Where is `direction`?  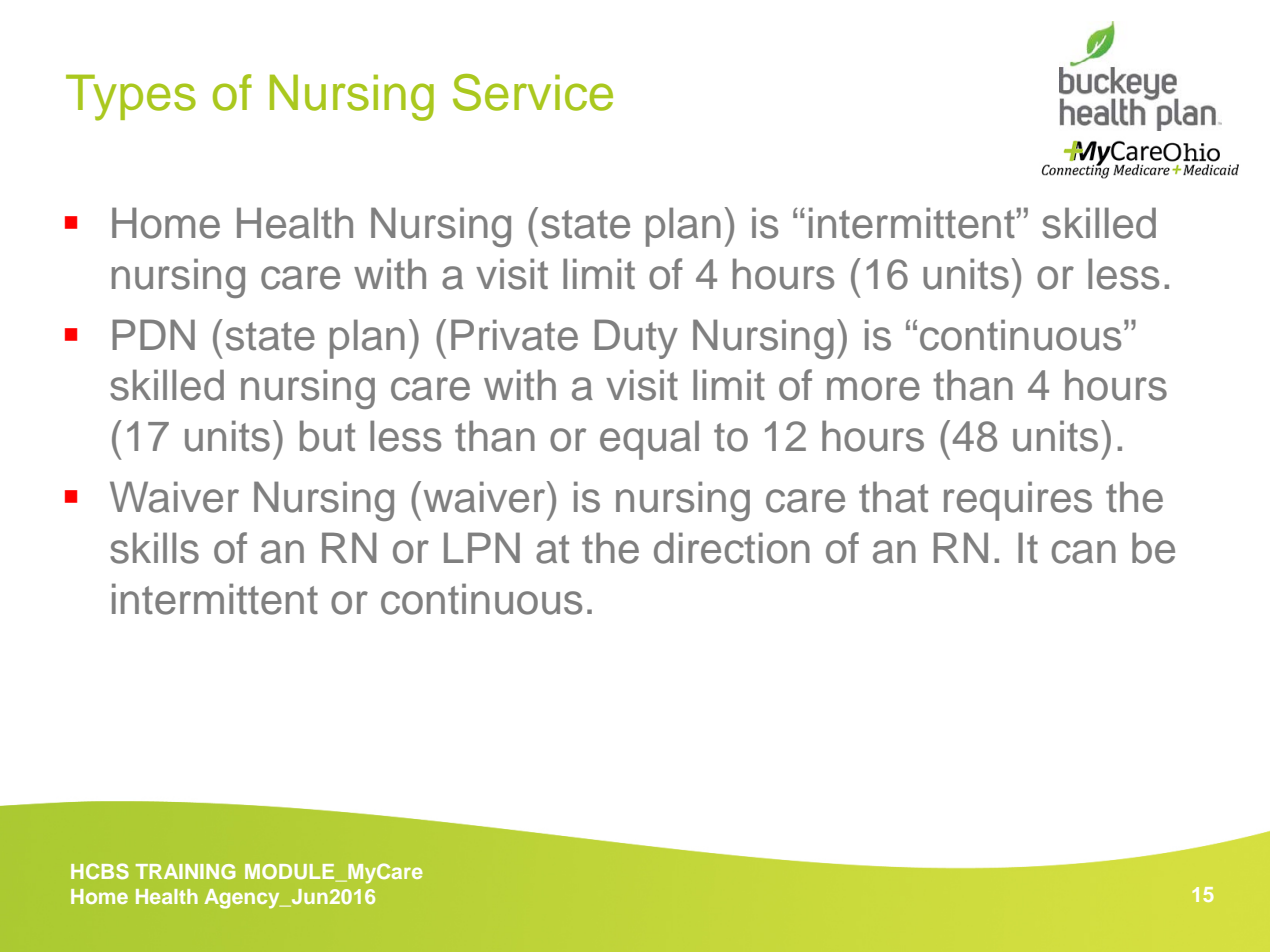 direction is located at coordinates (732, 548).
